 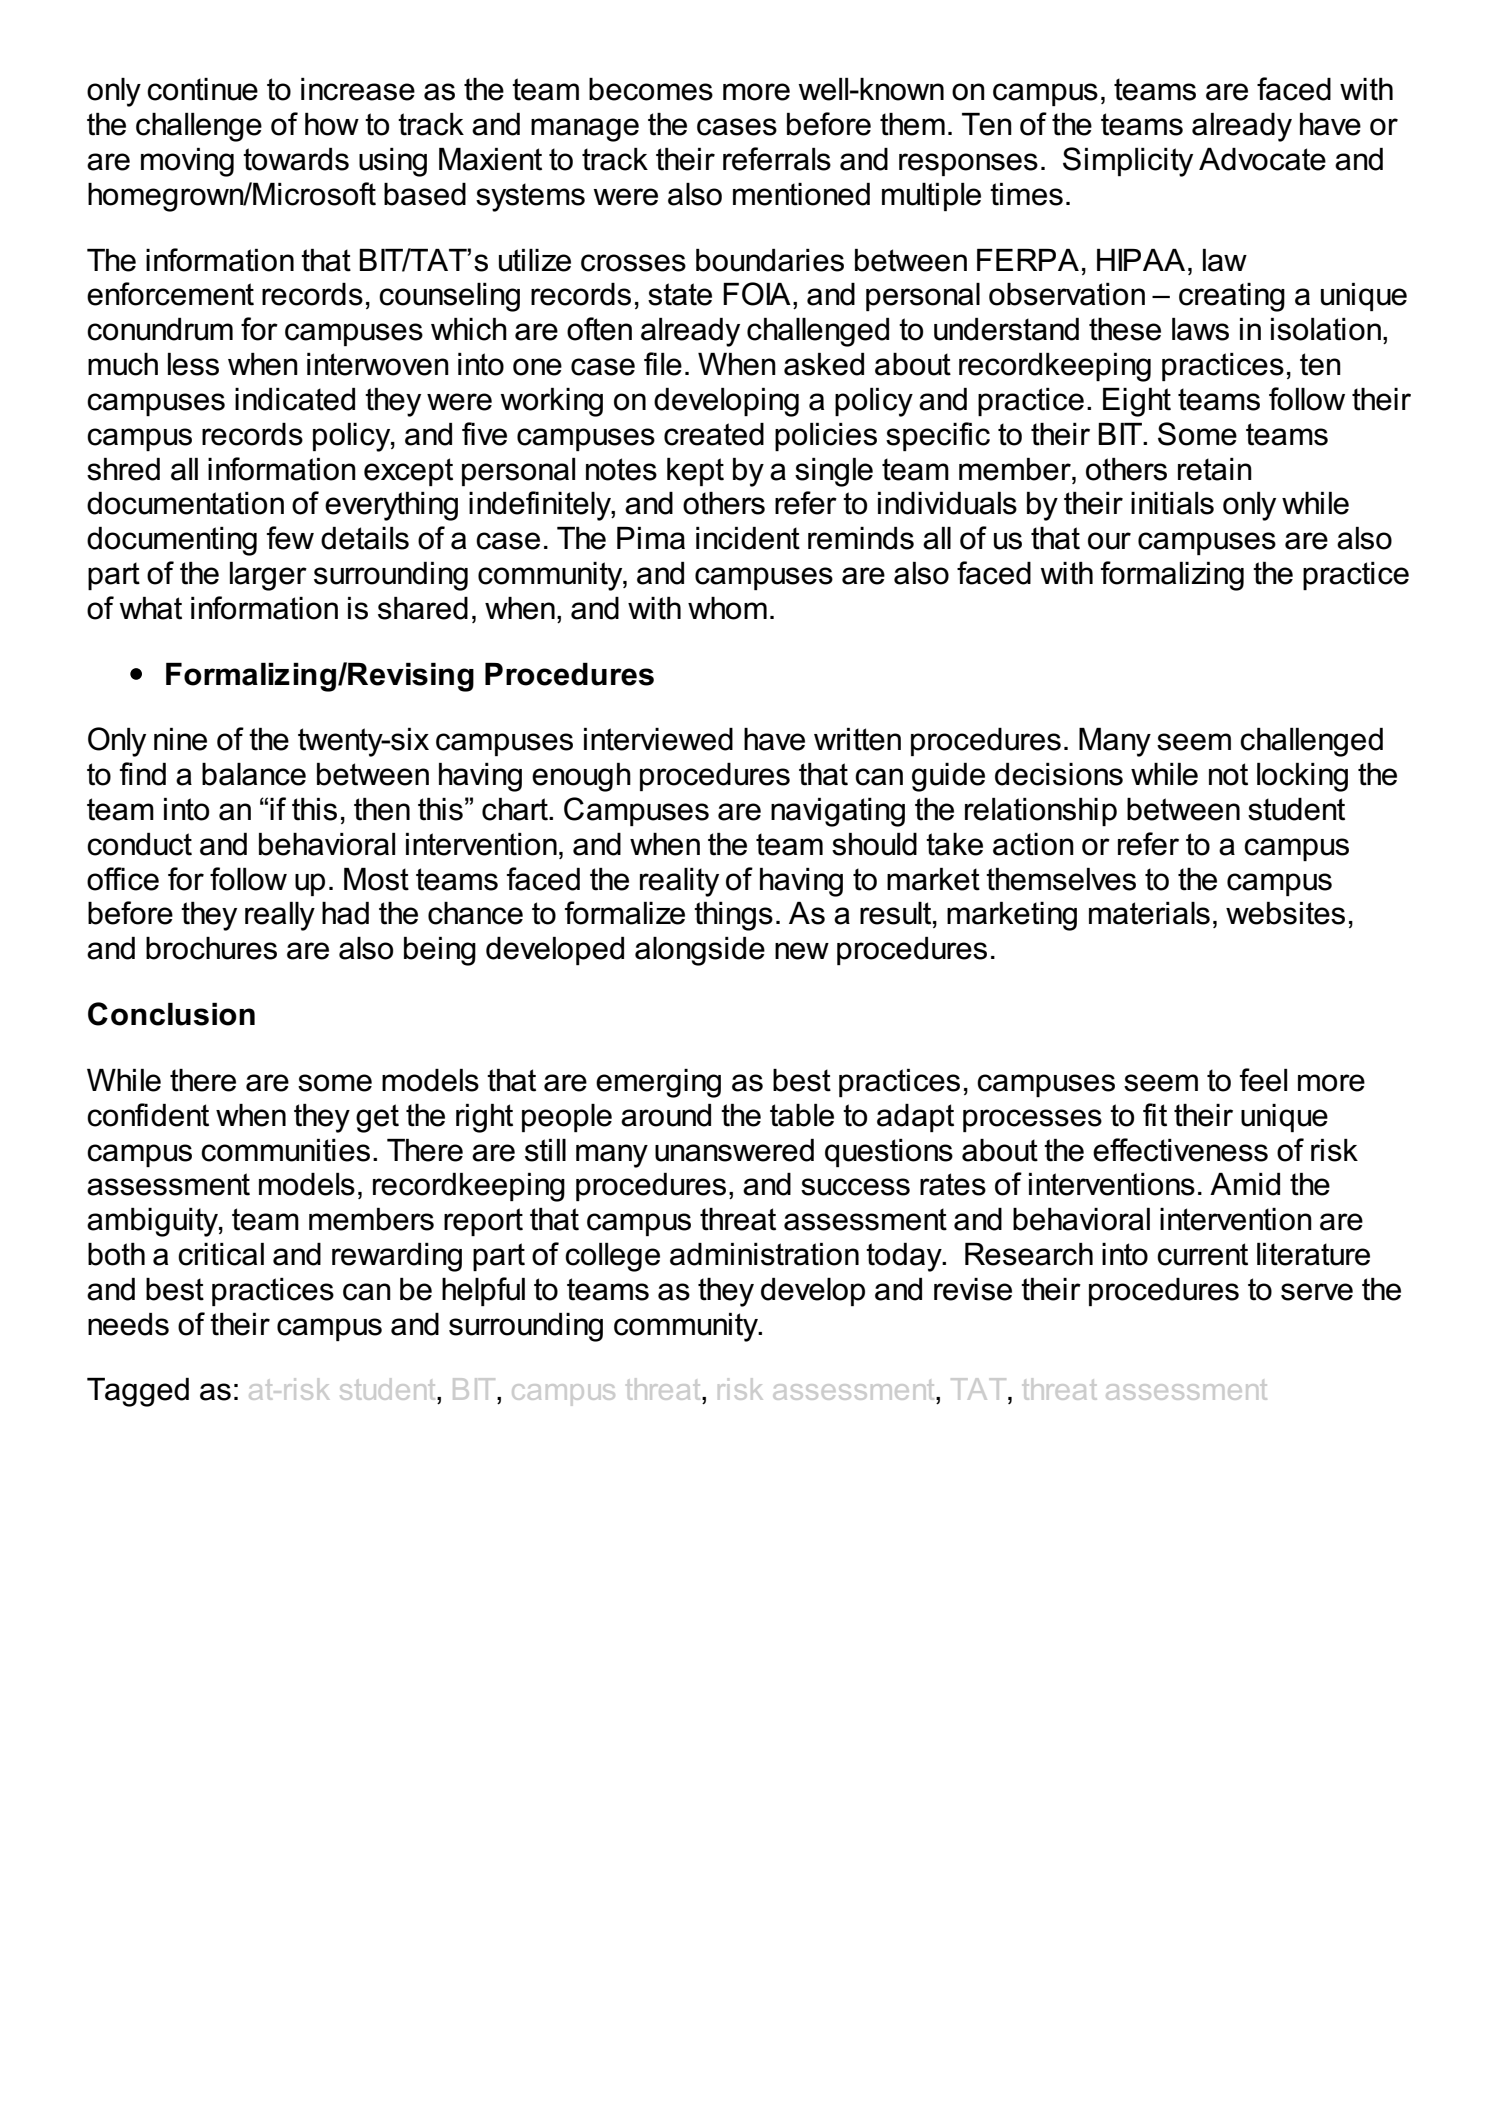 What do you see at coordinates (1128, 162) in the screenshot?
I see `Simplicity` at bounding box center [1128, 162].
